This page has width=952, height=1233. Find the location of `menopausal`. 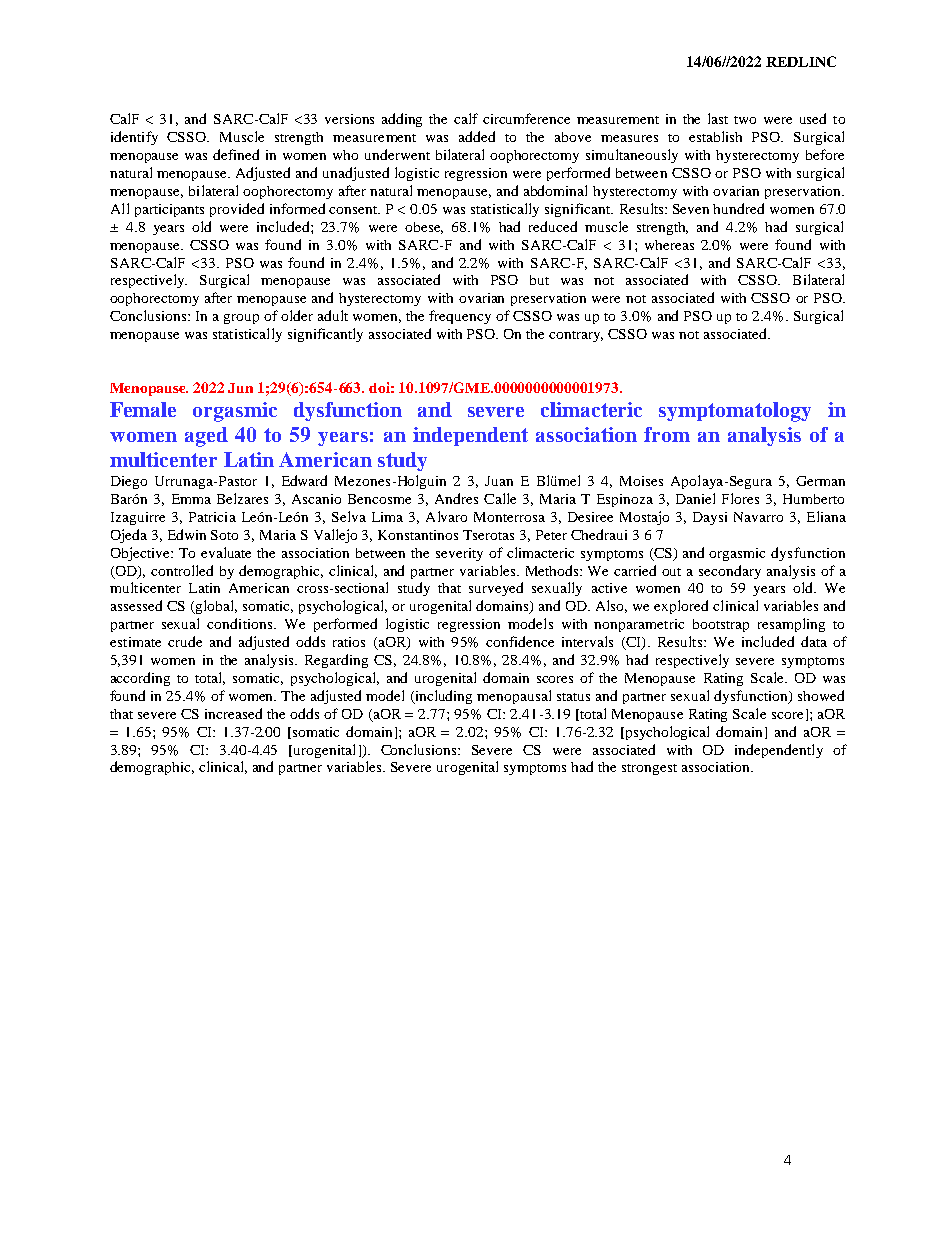

menopausal is located at coordinates (514, 697).
